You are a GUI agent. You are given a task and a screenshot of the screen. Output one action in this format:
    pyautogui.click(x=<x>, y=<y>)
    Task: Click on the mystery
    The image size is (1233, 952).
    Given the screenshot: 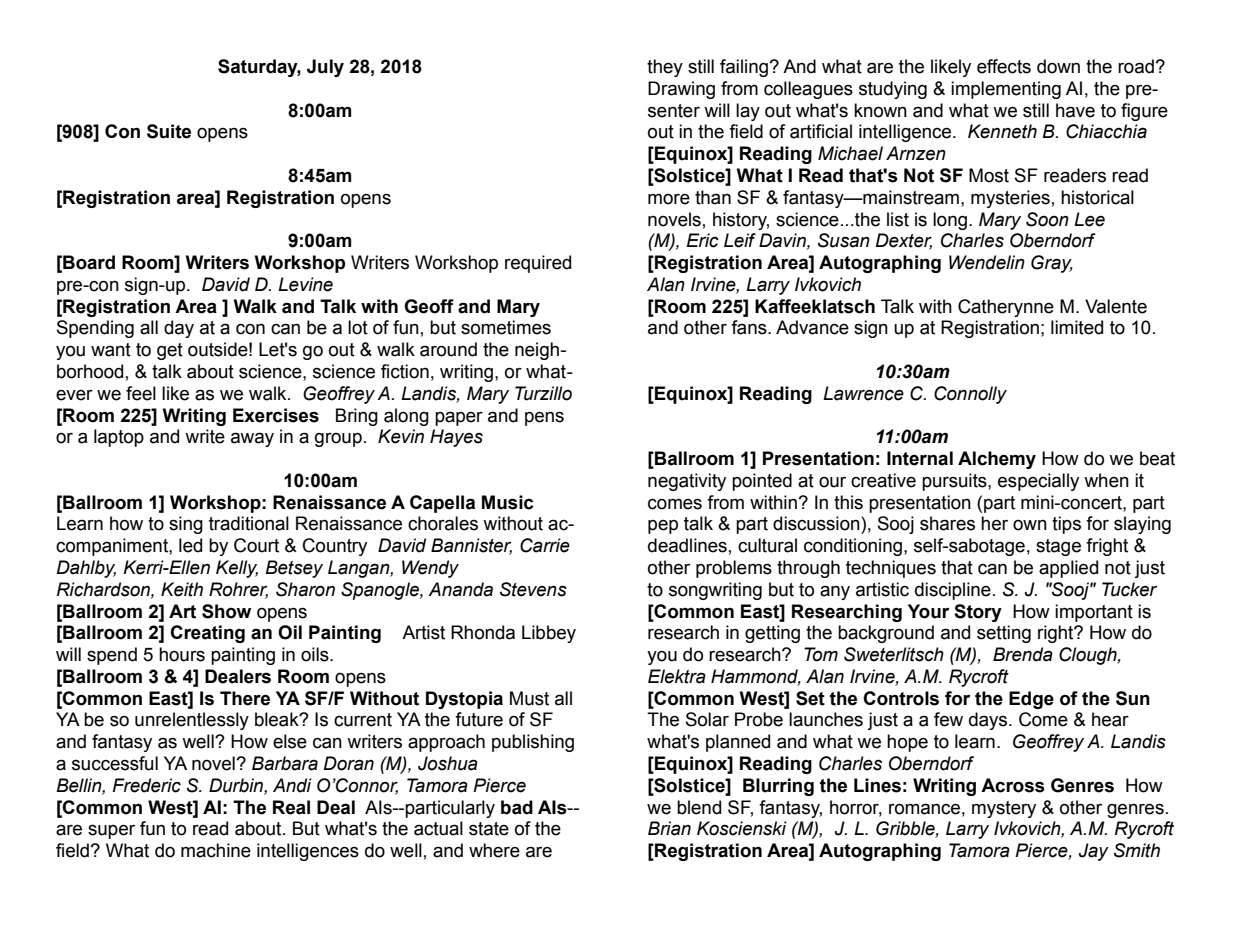 What is the action you would take?
    pyautogui.click(x=1004, y=809)
